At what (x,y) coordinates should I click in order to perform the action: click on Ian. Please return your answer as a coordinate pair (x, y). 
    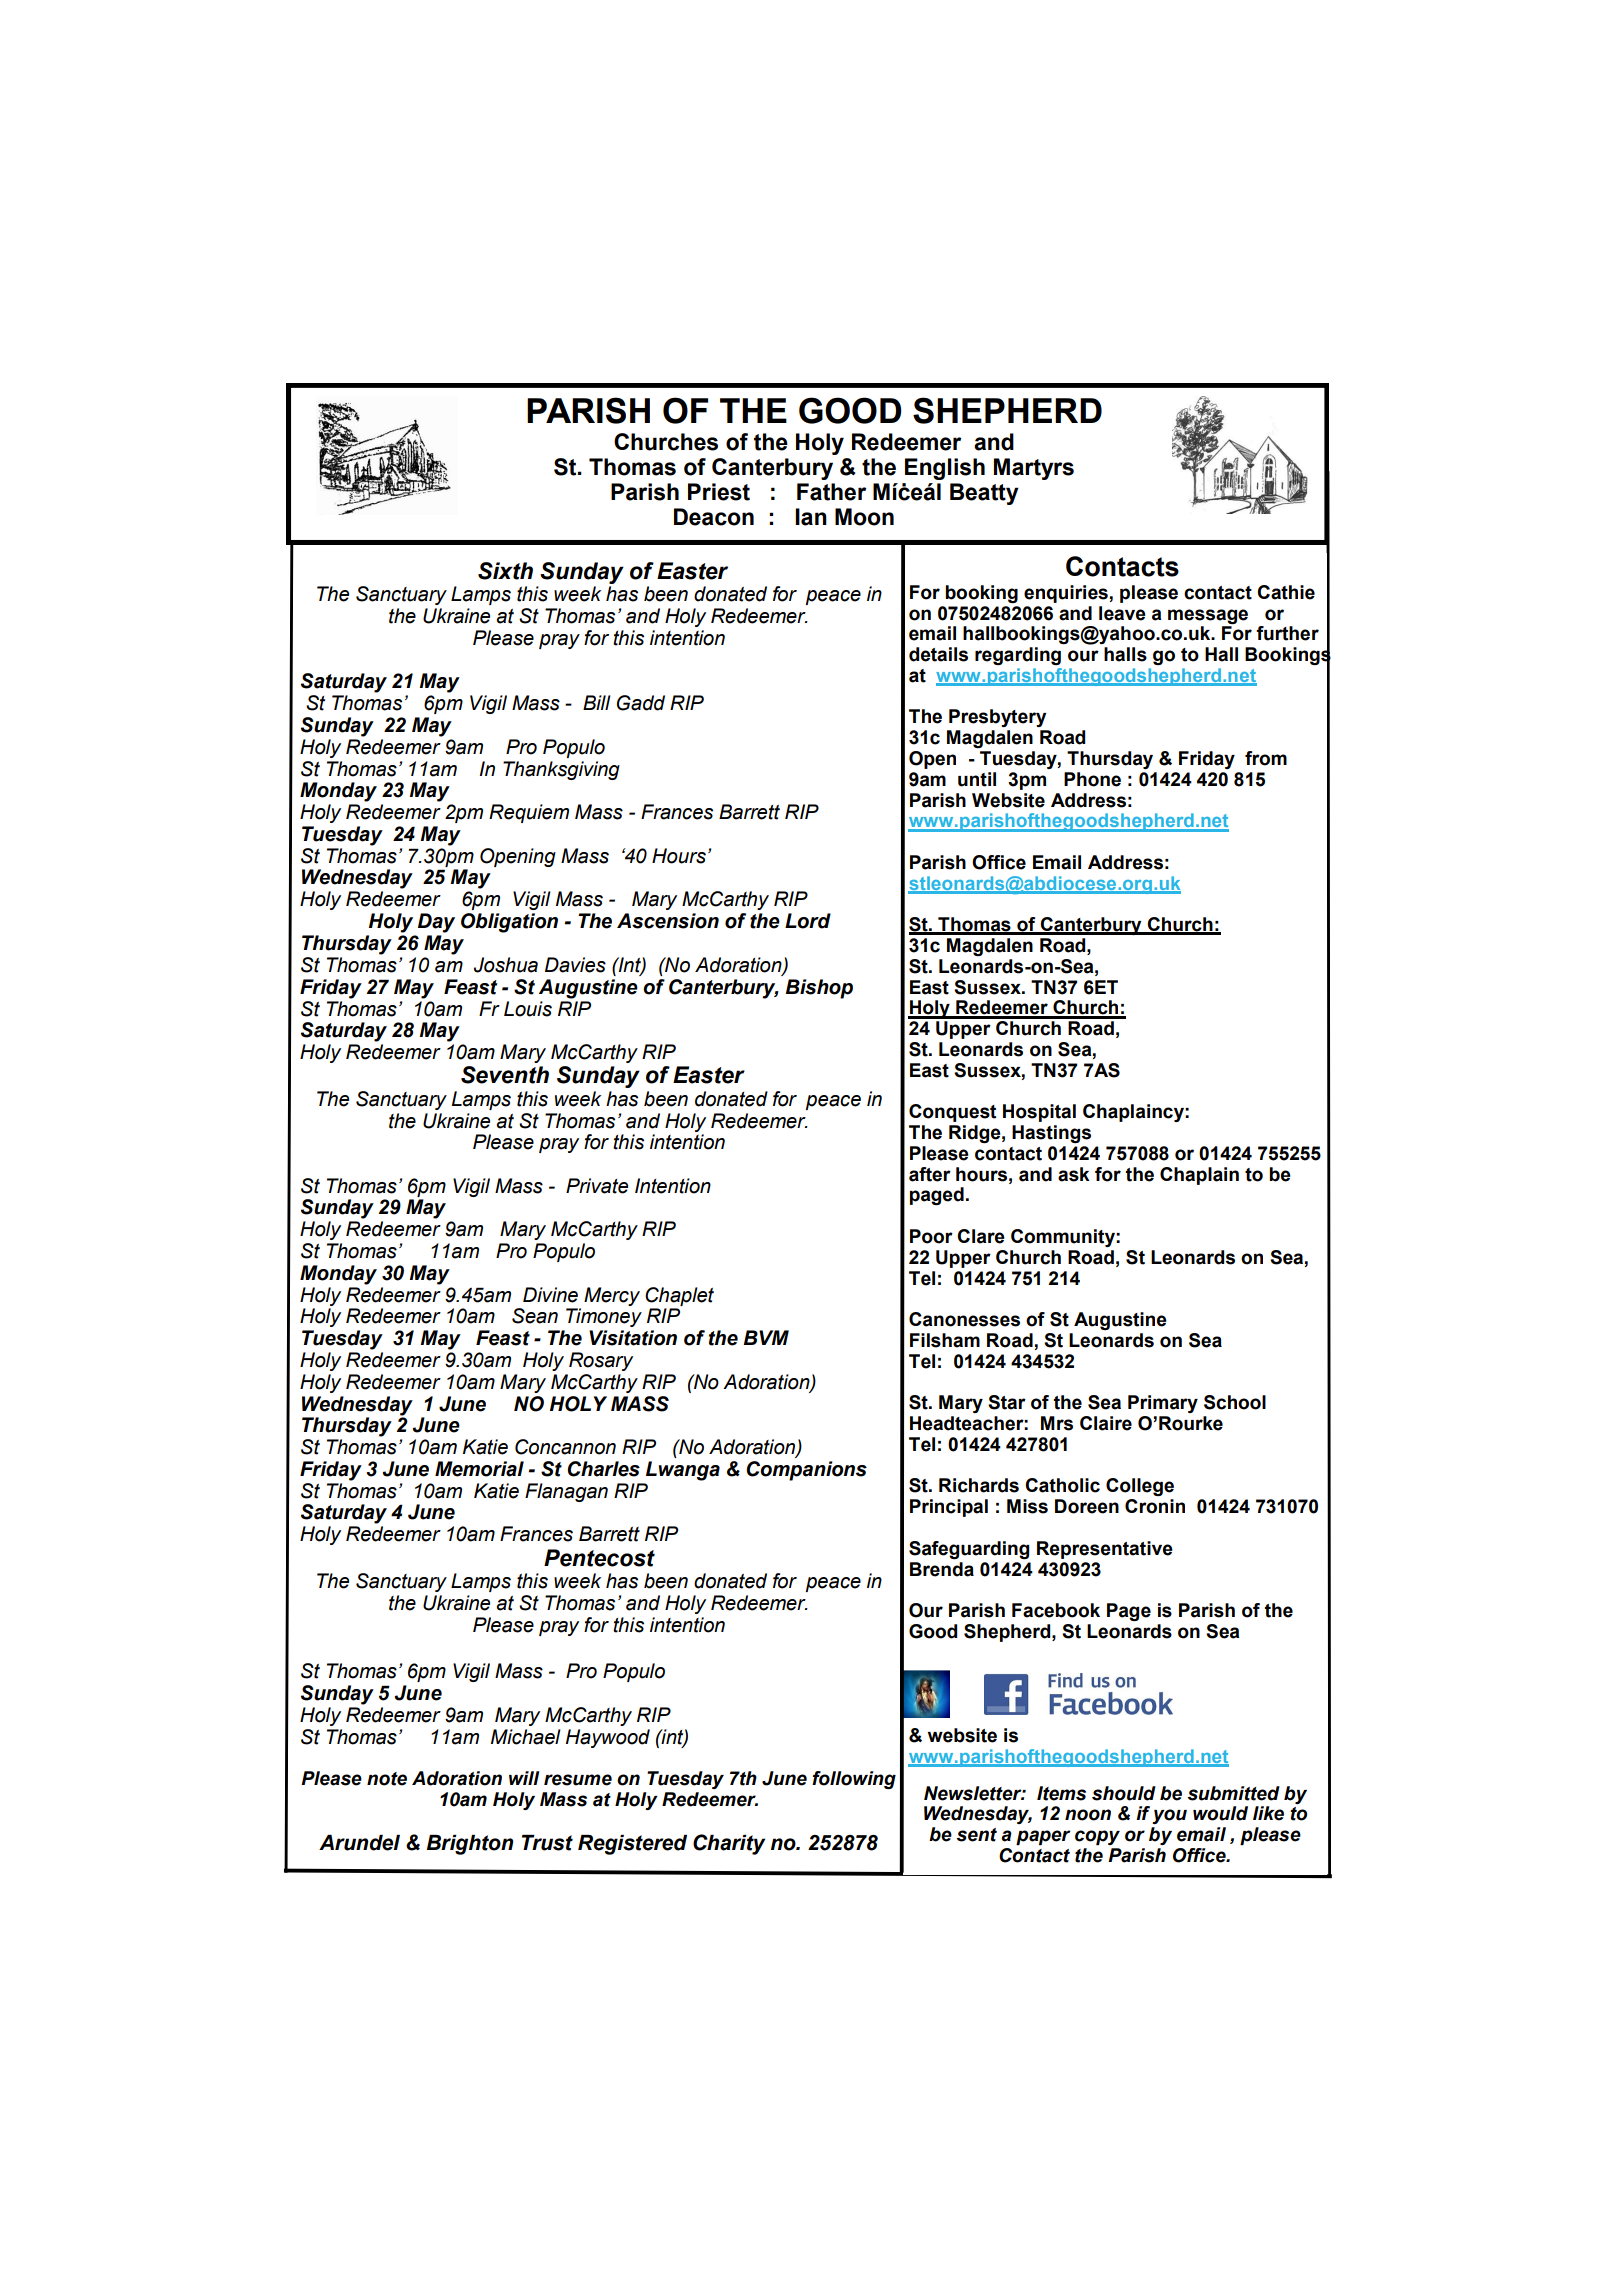
    Looking at the image, I should click on (811, 517).
